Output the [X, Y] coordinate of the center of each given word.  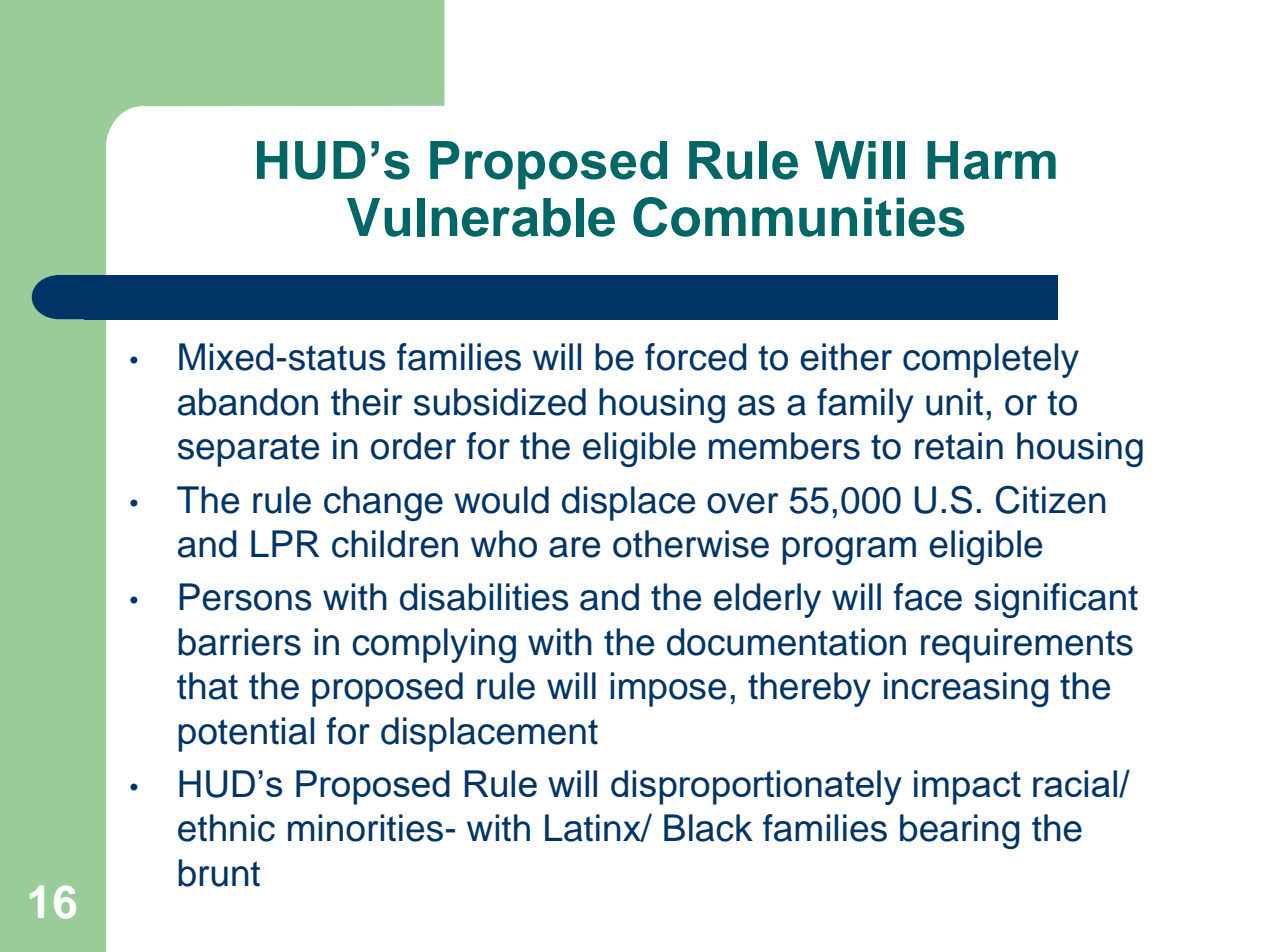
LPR [285, 543]
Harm [991, 160]
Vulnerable [481, 217]
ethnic [226, 828]
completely [991, 360]
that [207, 686]
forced [696, 357]
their [367, 402]
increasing [966, 689]
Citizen [1051, 499]
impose [668, 689]
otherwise [691, 544]
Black [708, 828]
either [846, 357]
